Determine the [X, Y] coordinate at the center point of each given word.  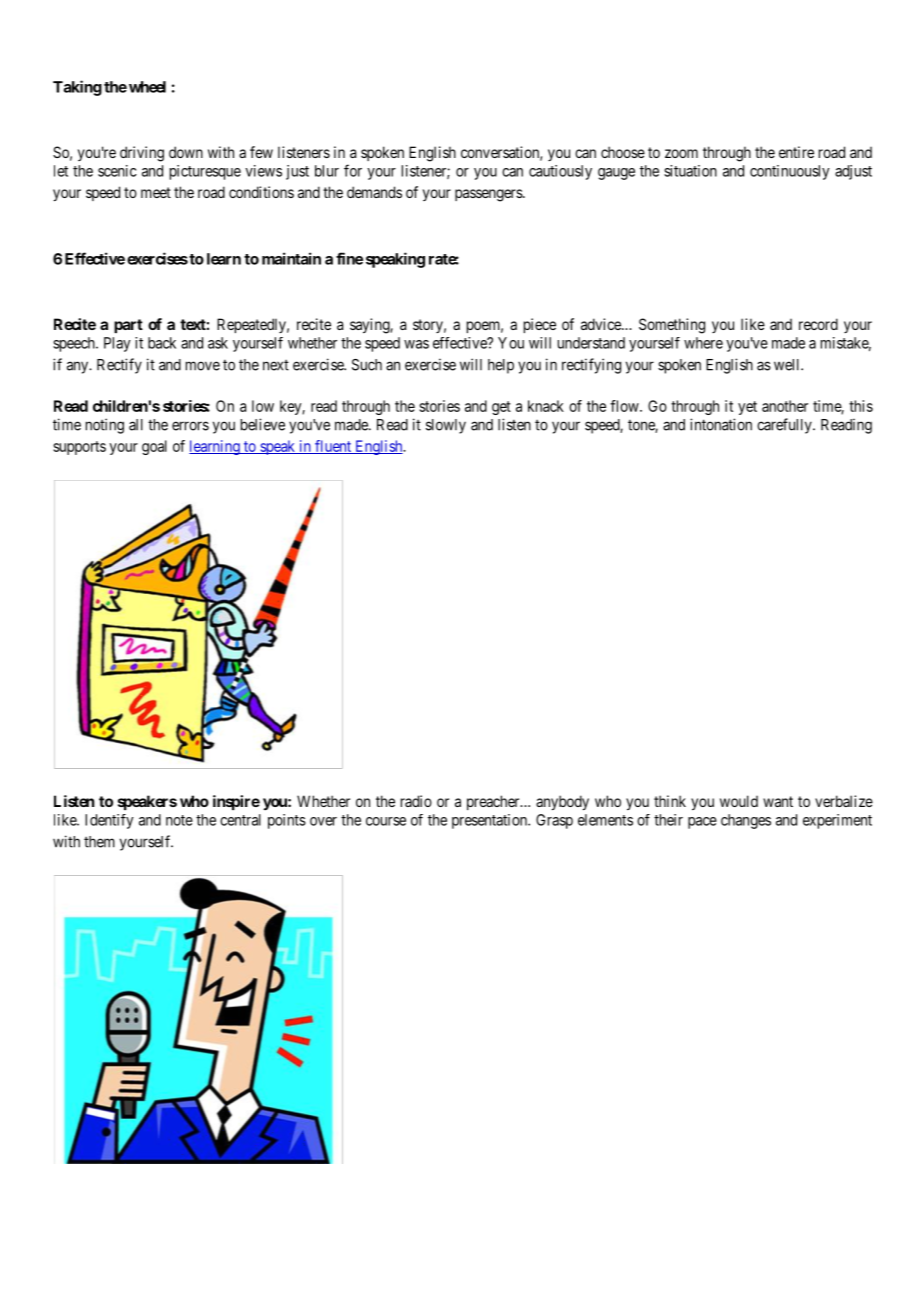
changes [746, 821]
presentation [490, 821]
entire [796, 152]
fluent [333, 447]
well [788, 365]
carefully [785, 426]
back [162, 343]
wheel [147, 87]
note [179, 820]
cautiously [560, 172]
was [416, 344]
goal [154, 447]
